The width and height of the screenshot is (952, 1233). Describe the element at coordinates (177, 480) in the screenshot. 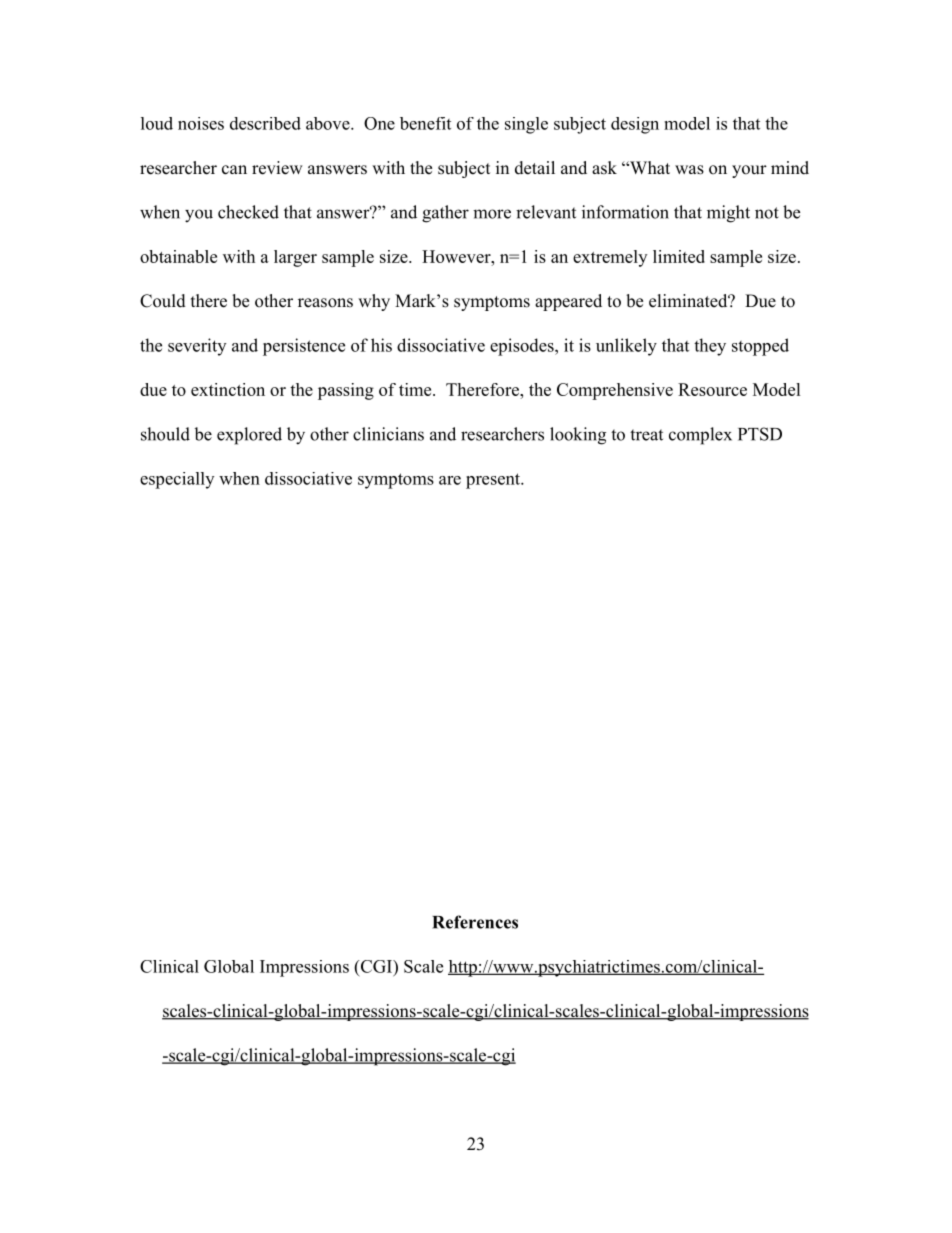

I see `especially` at that location.
